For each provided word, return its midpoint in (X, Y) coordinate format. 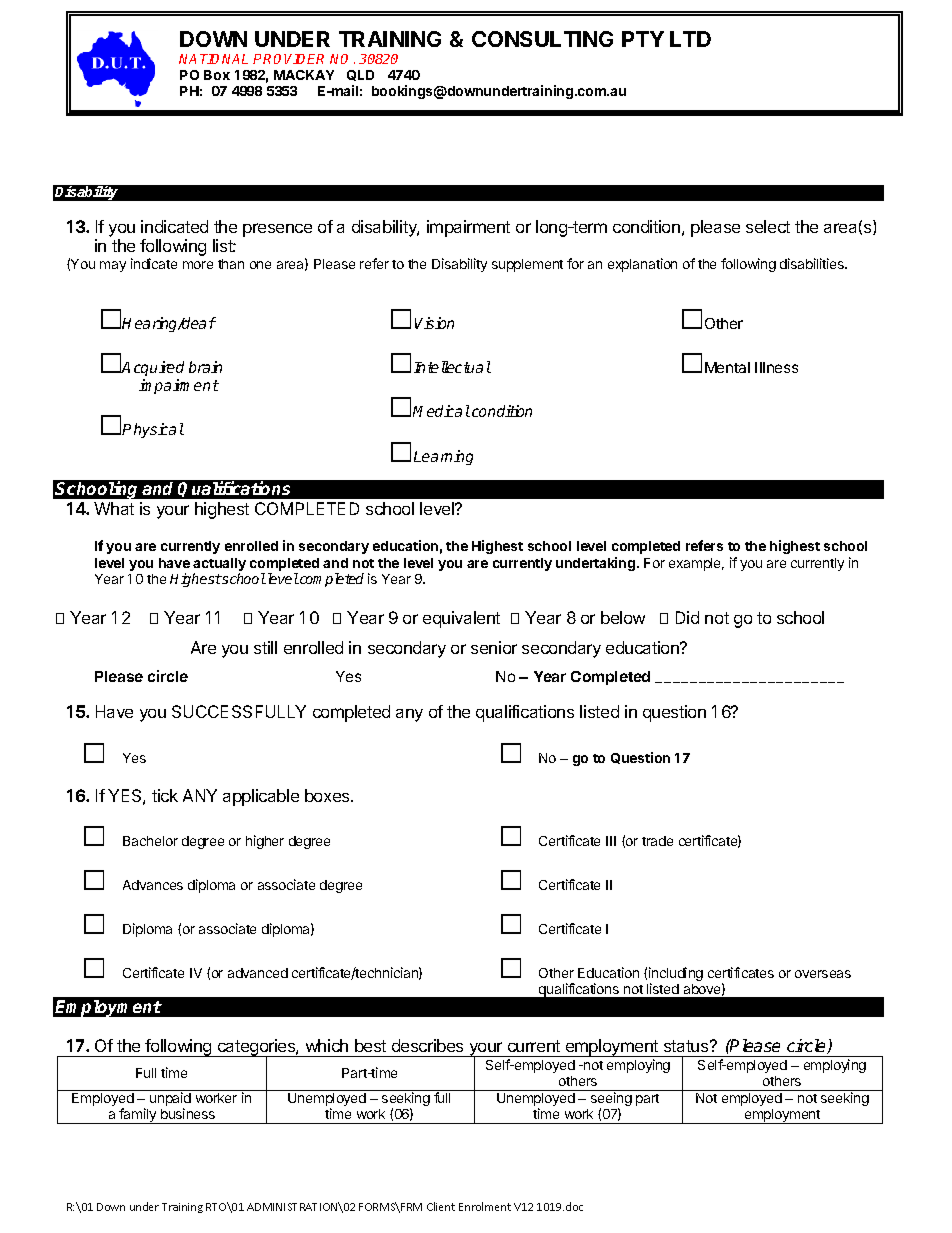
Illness (776, 367)
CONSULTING (542, 39)
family (138, 1116)
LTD (690, 39)
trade (657, 841)
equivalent (461, 619)
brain (205, 367)
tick (165, 795)
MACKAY (304, 75)
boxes (328, 795)
